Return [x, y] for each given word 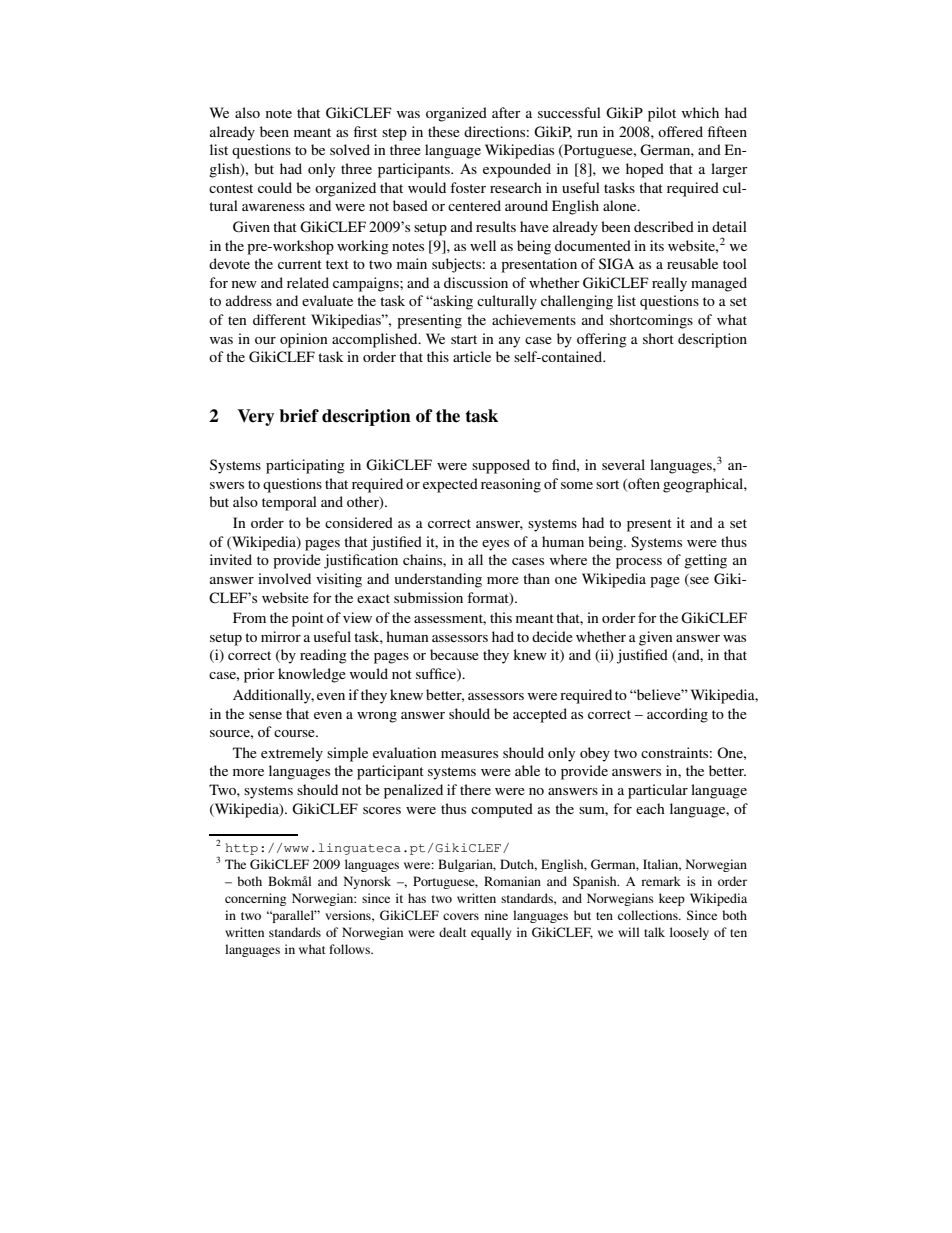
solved [350, 149]
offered [680, 131]
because [454, 654]
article [472, 356]
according [677, 715]
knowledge [312, 675]
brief [299, 416]
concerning [255, 899]
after [506, 112]
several [623, 464]
